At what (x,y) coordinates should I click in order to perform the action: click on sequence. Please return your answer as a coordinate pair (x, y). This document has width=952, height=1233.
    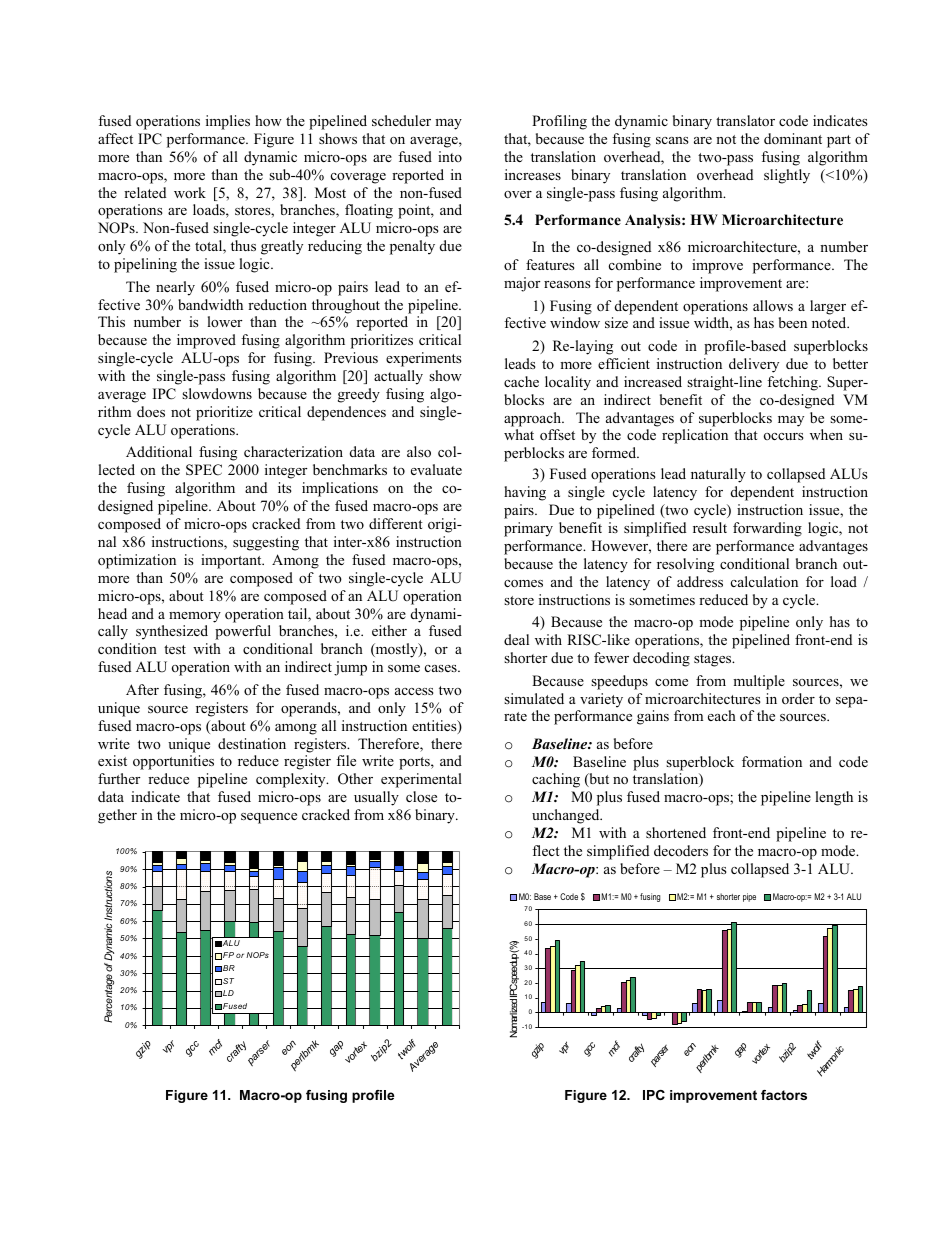
    Looking at the image, I should click on (269, 818).
